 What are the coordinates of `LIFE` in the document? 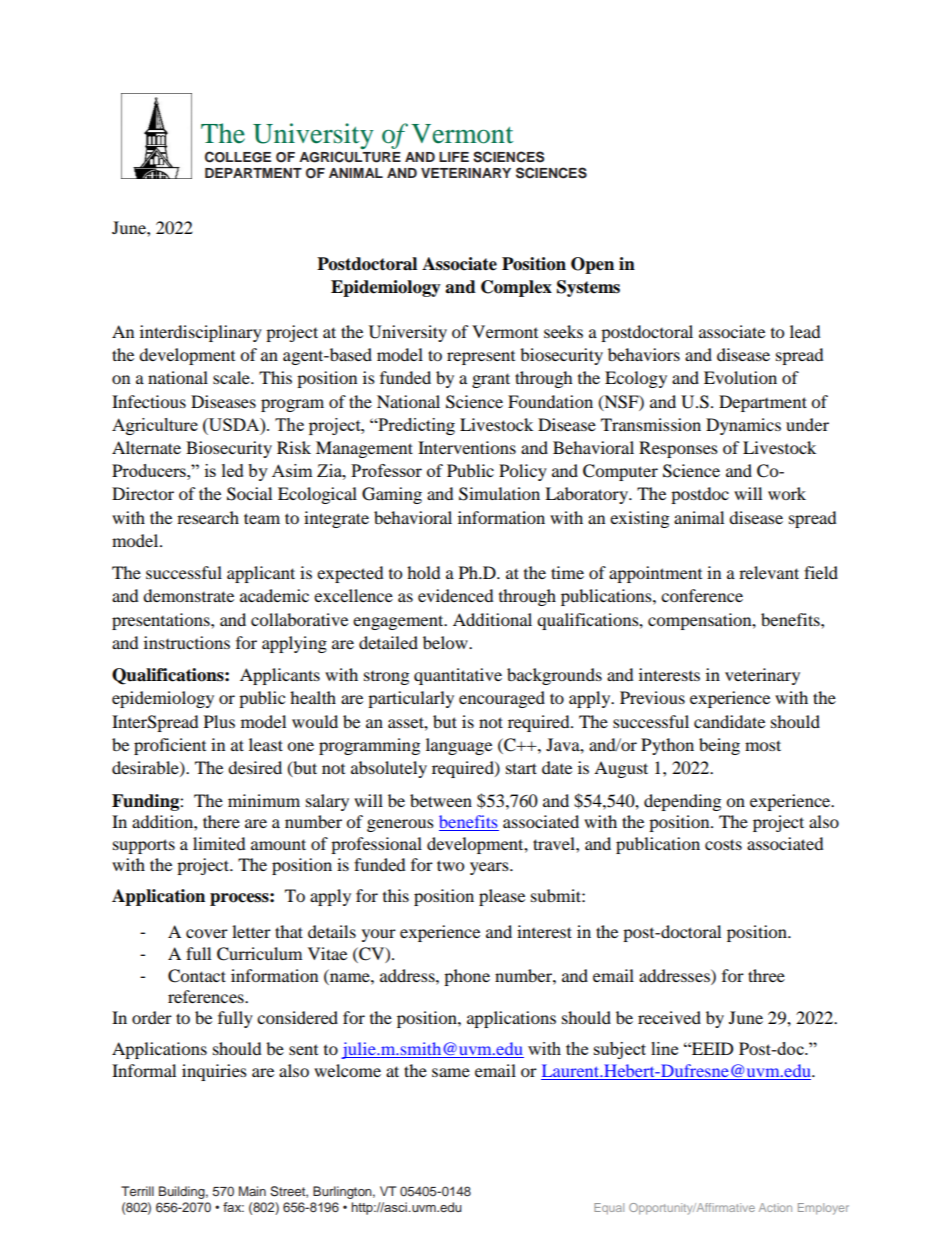 It's located at (454, 157).
